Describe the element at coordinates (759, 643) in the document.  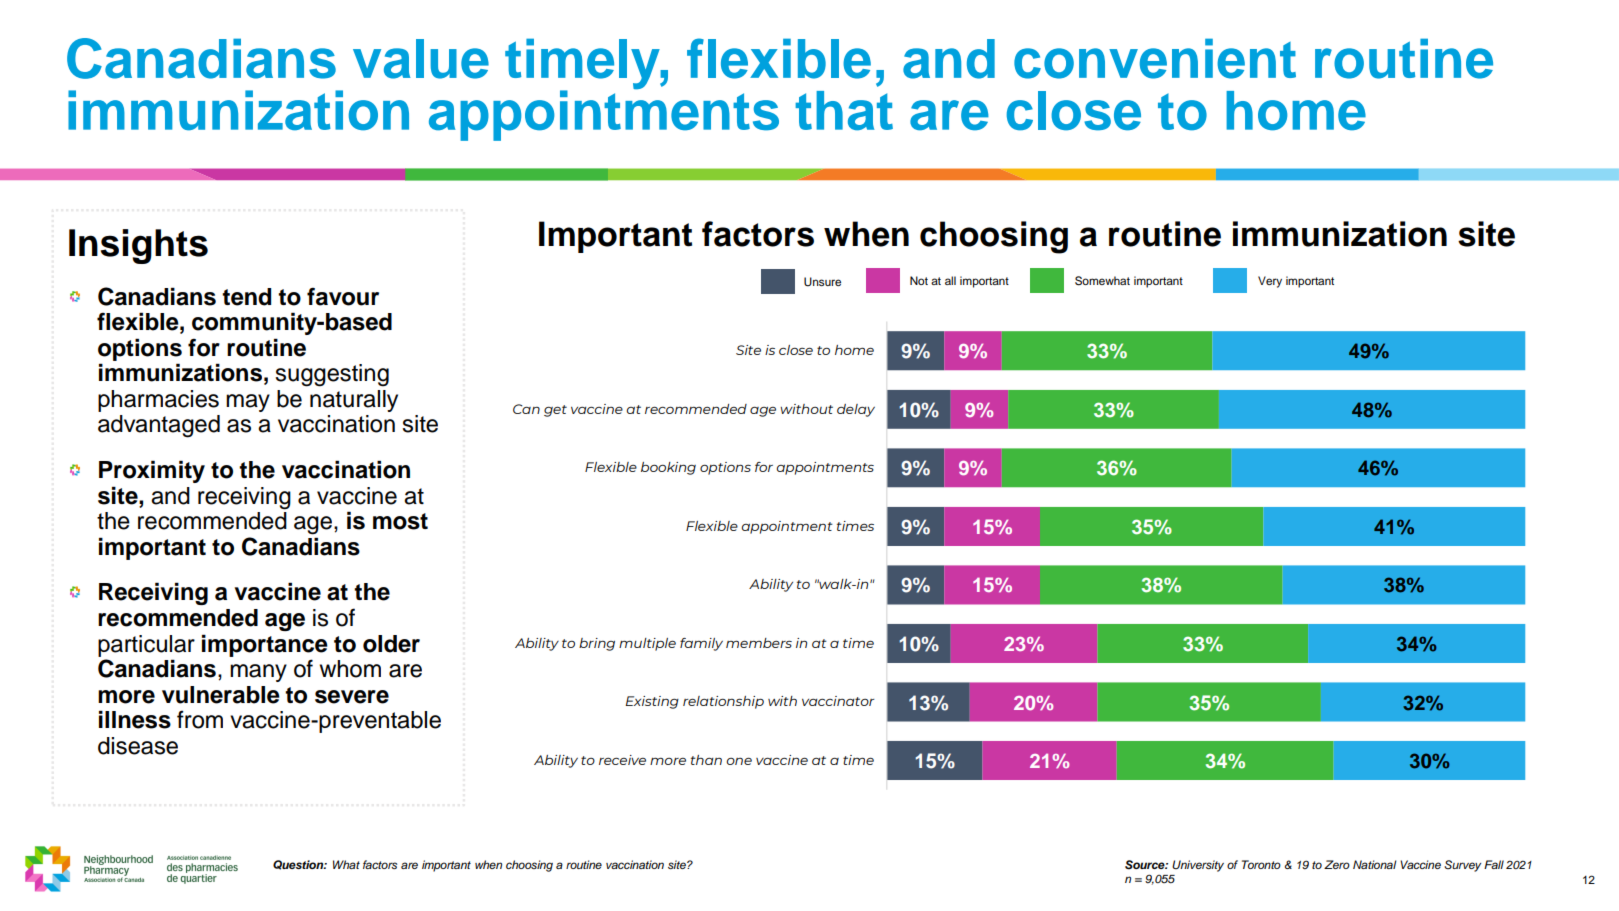
I see `members` at that location.
